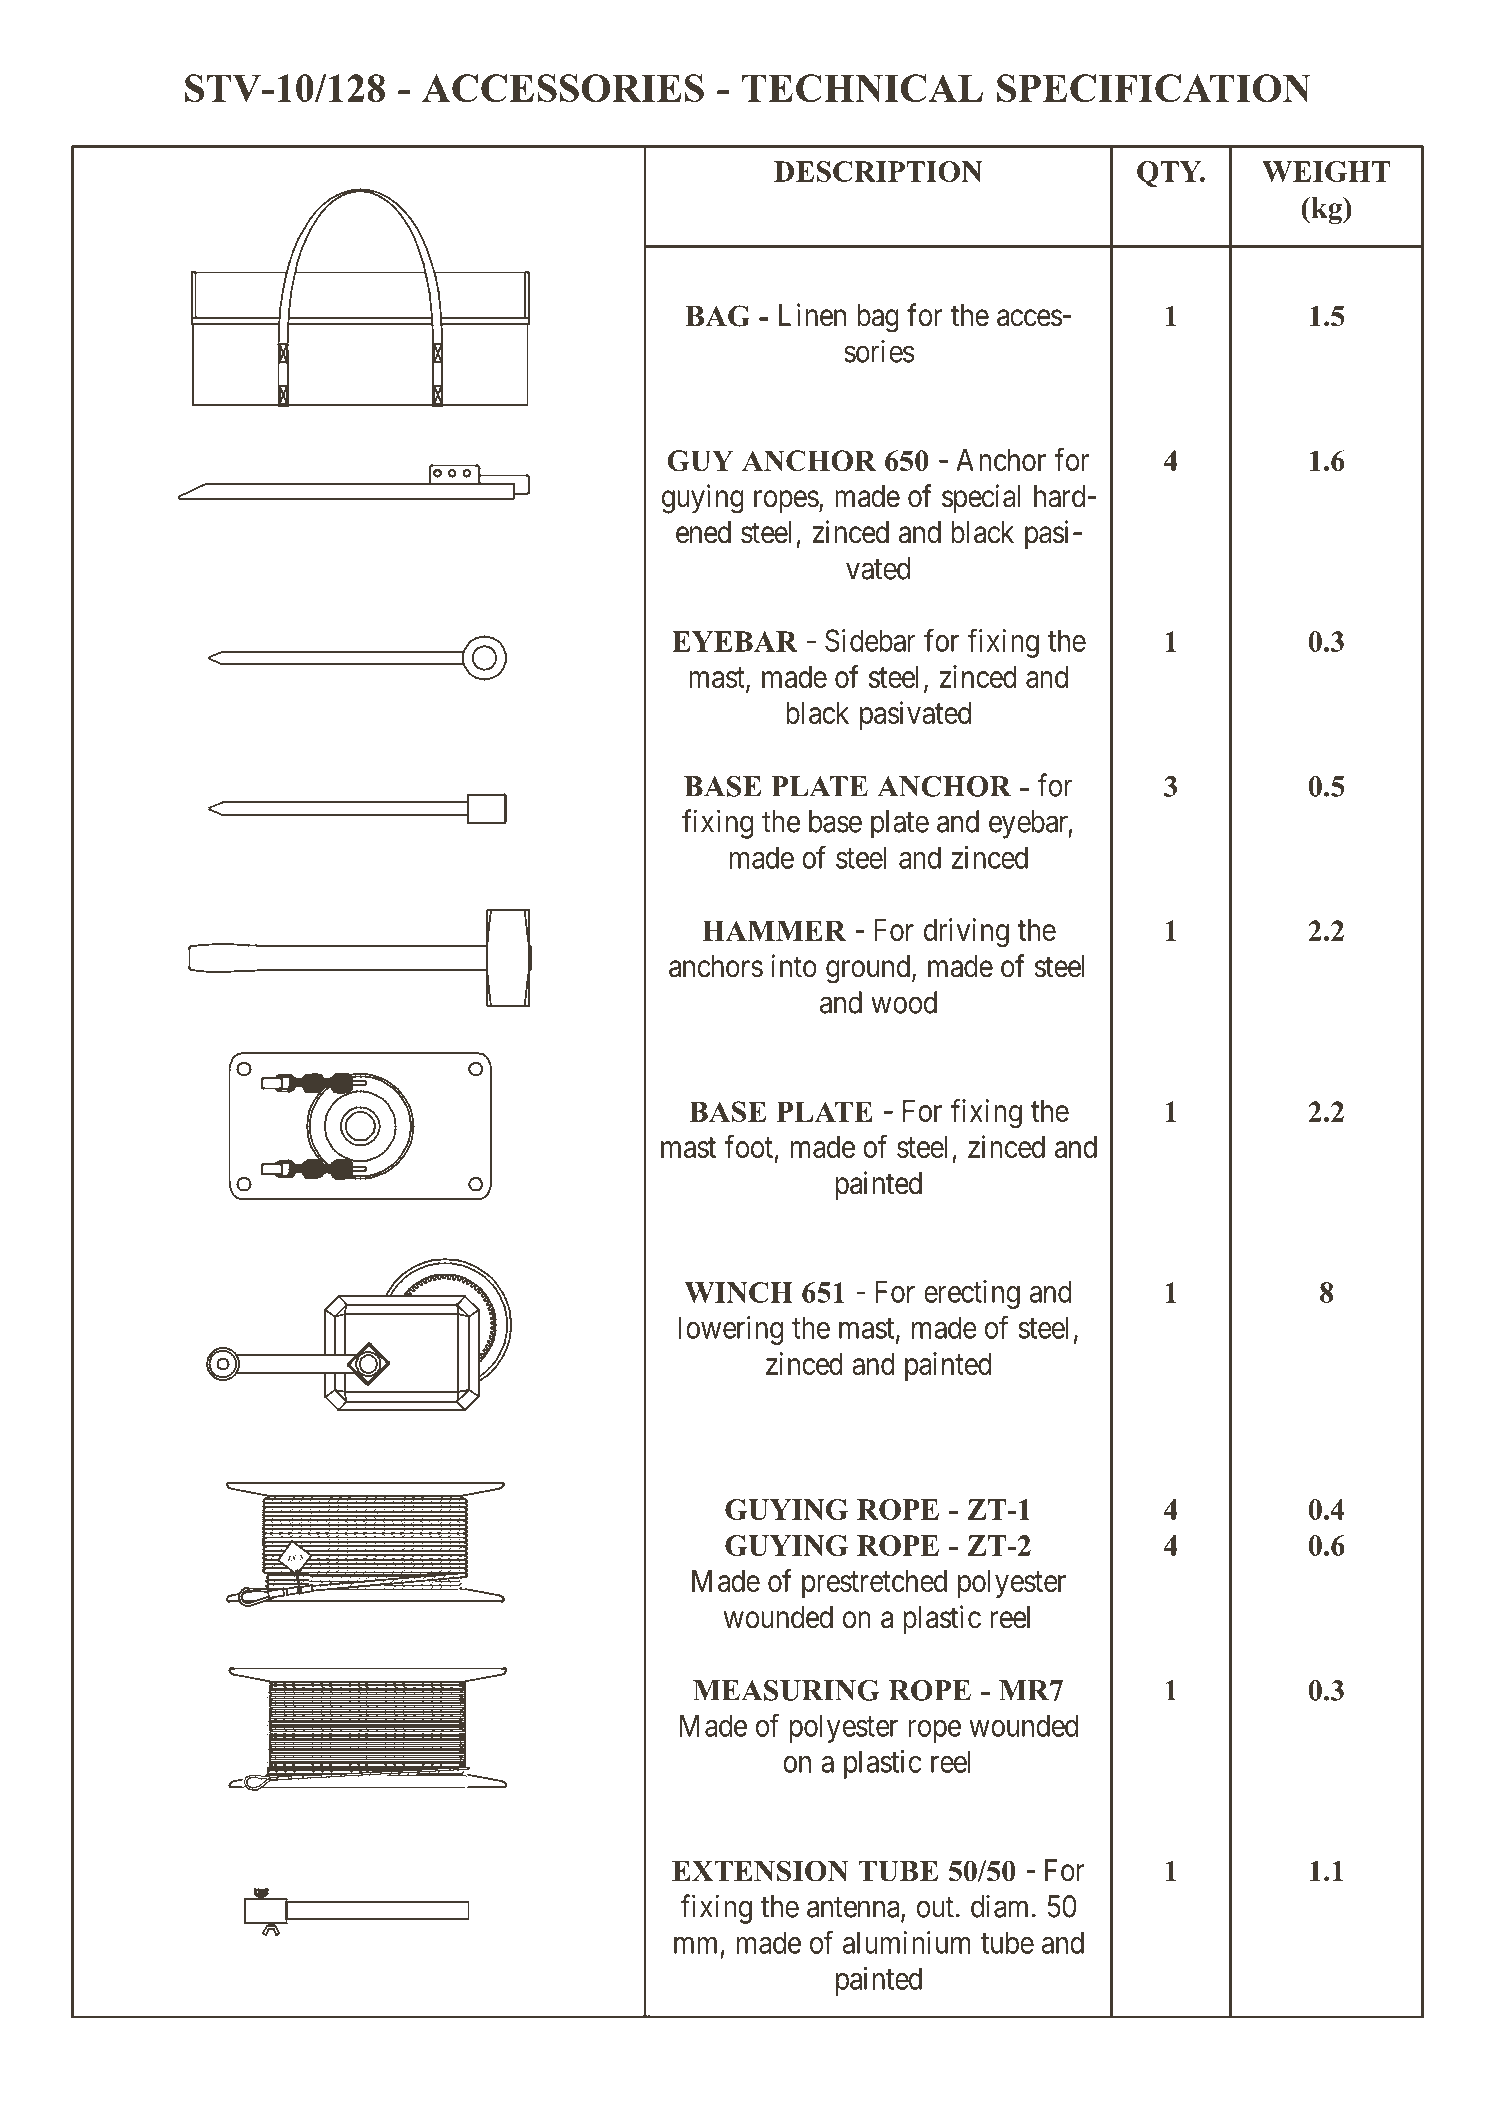 This image has width=1494, height=2112. What do you see at coordinates (862, 88) in the image?
I see `TECHNICAL` at bounding box center [862, 88].
